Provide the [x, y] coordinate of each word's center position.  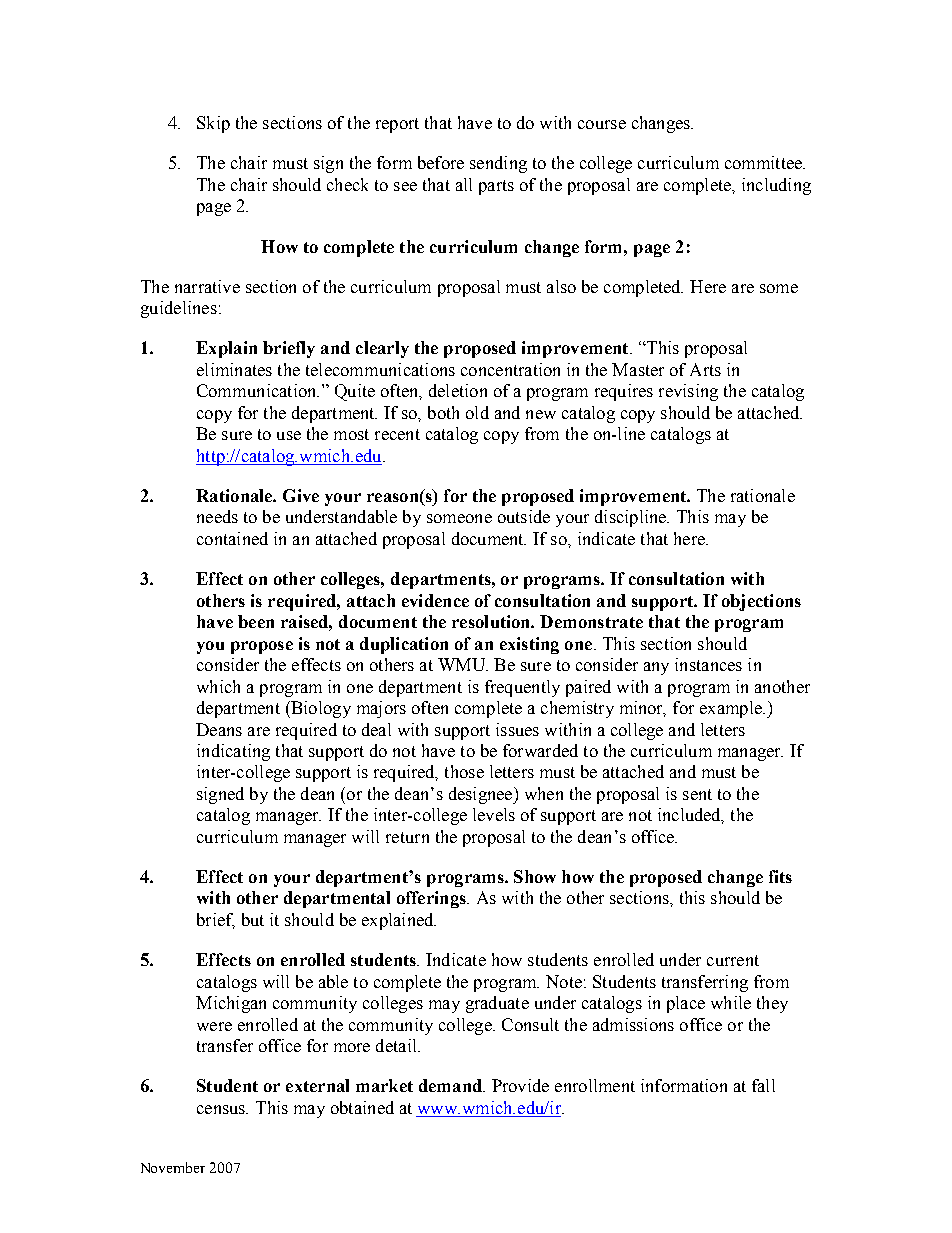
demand [451, 1085]
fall [763, 1085]
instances [708, 664]
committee [764, 162]
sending [498, 164]
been [256, 621]
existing [529, 645]
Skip [213, 124]
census [222, 1109]
